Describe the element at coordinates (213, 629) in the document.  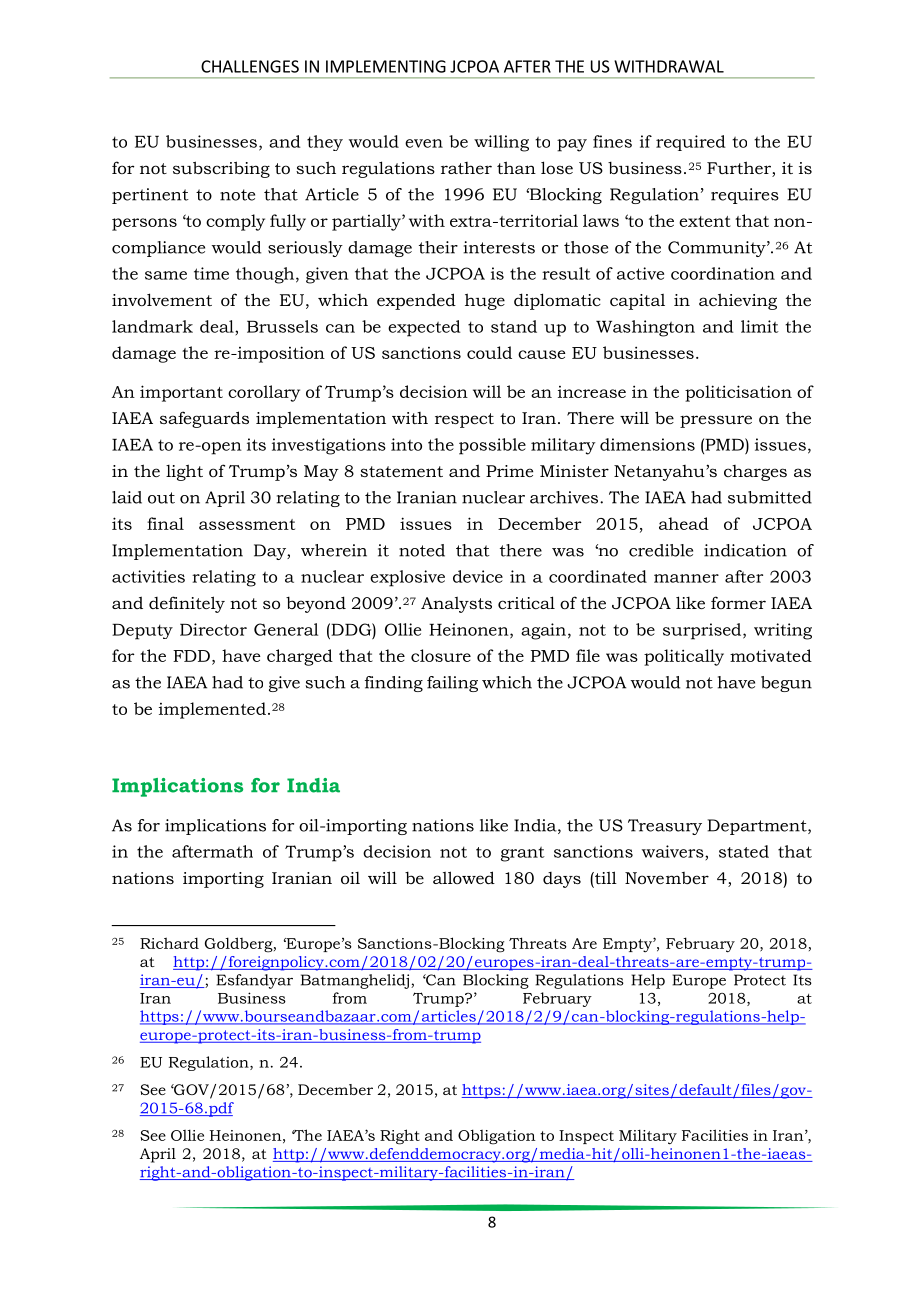
I see `Director` at that location.
